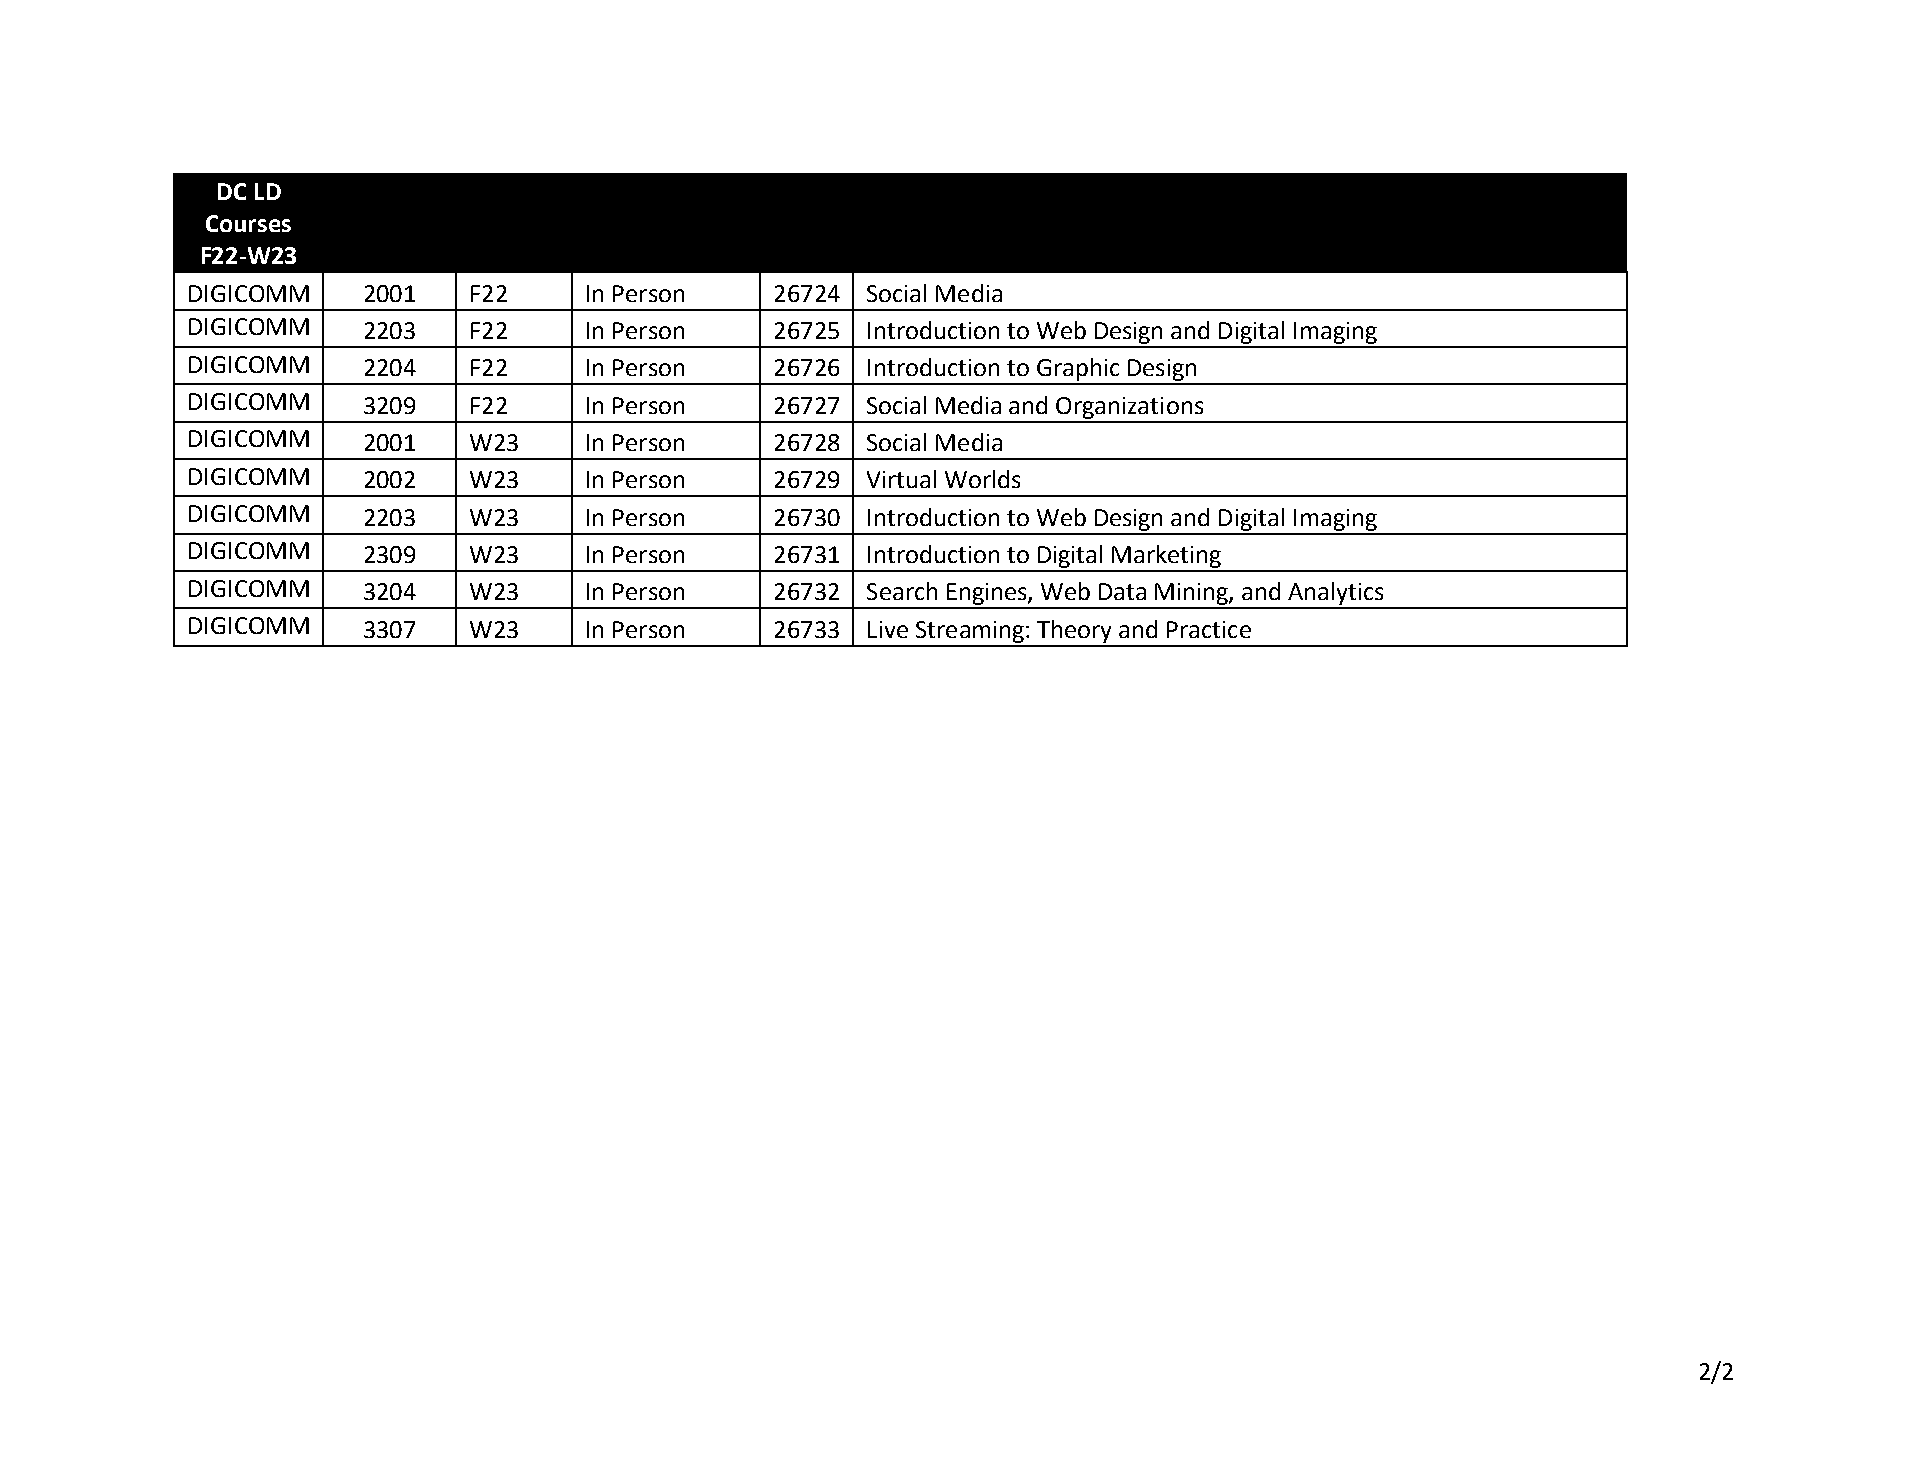 This screenshot has height=1474, width=1908. I want to click on Search, so click(902, 591).
